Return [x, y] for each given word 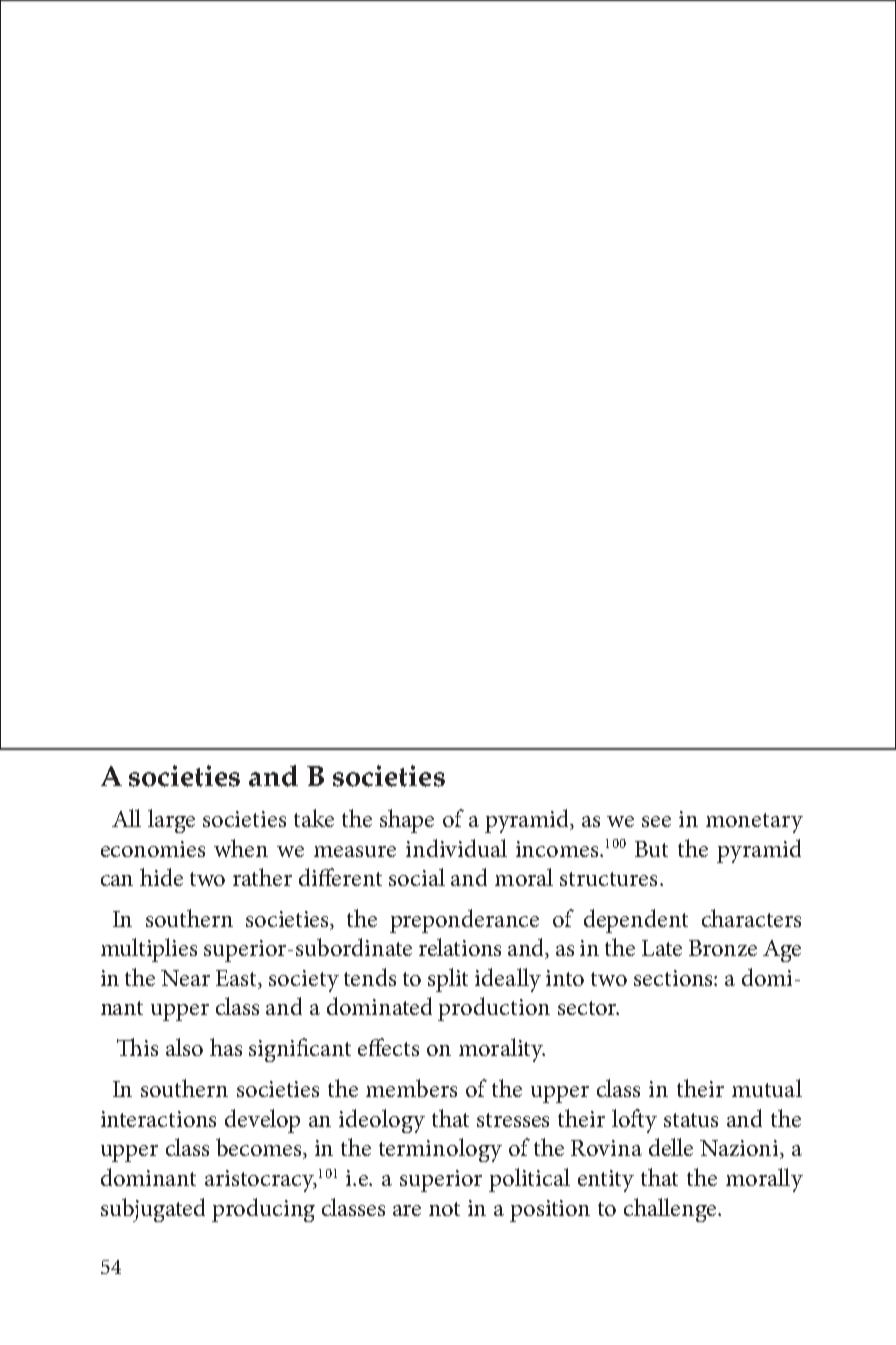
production [494, 1009]
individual [456, 848]
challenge [671, 1210]
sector [588, 1008]
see [656, 821]
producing [263, 1210]
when [241, 848]
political [529, 1180]
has [226, 1047]
